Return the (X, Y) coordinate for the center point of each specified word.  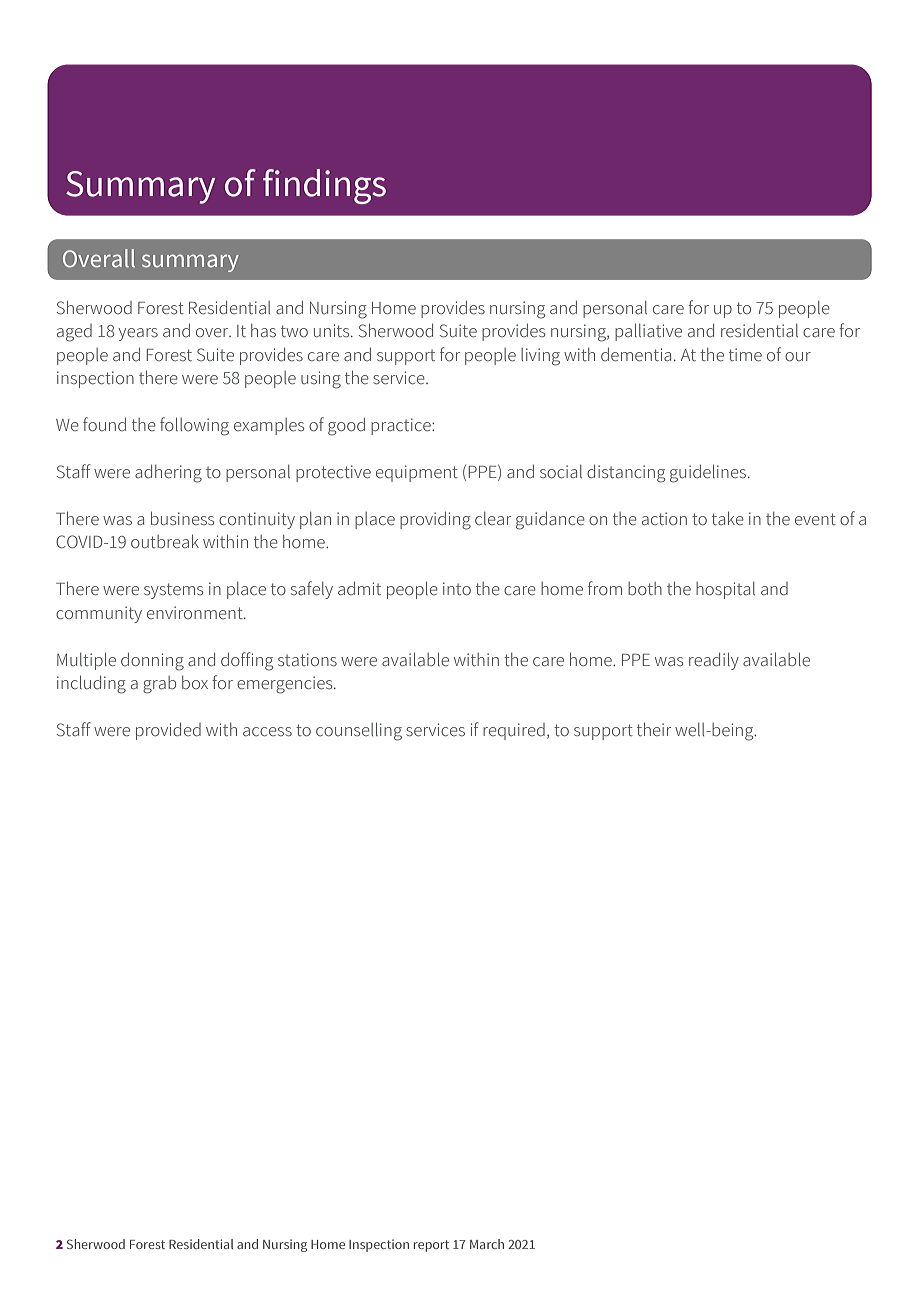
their (654, 729)
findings (324, 186)
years (138, 334)
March (487, 1244)
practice (402, 426)
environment (196, 613)
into (457, 589)
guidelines (708, 473)
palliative (648, 332)
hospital (725, 590)
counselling (359, 731)
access (267, 732)
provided (168, 731)
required (514, 731)
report (431, 1246)
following (194, 426)
